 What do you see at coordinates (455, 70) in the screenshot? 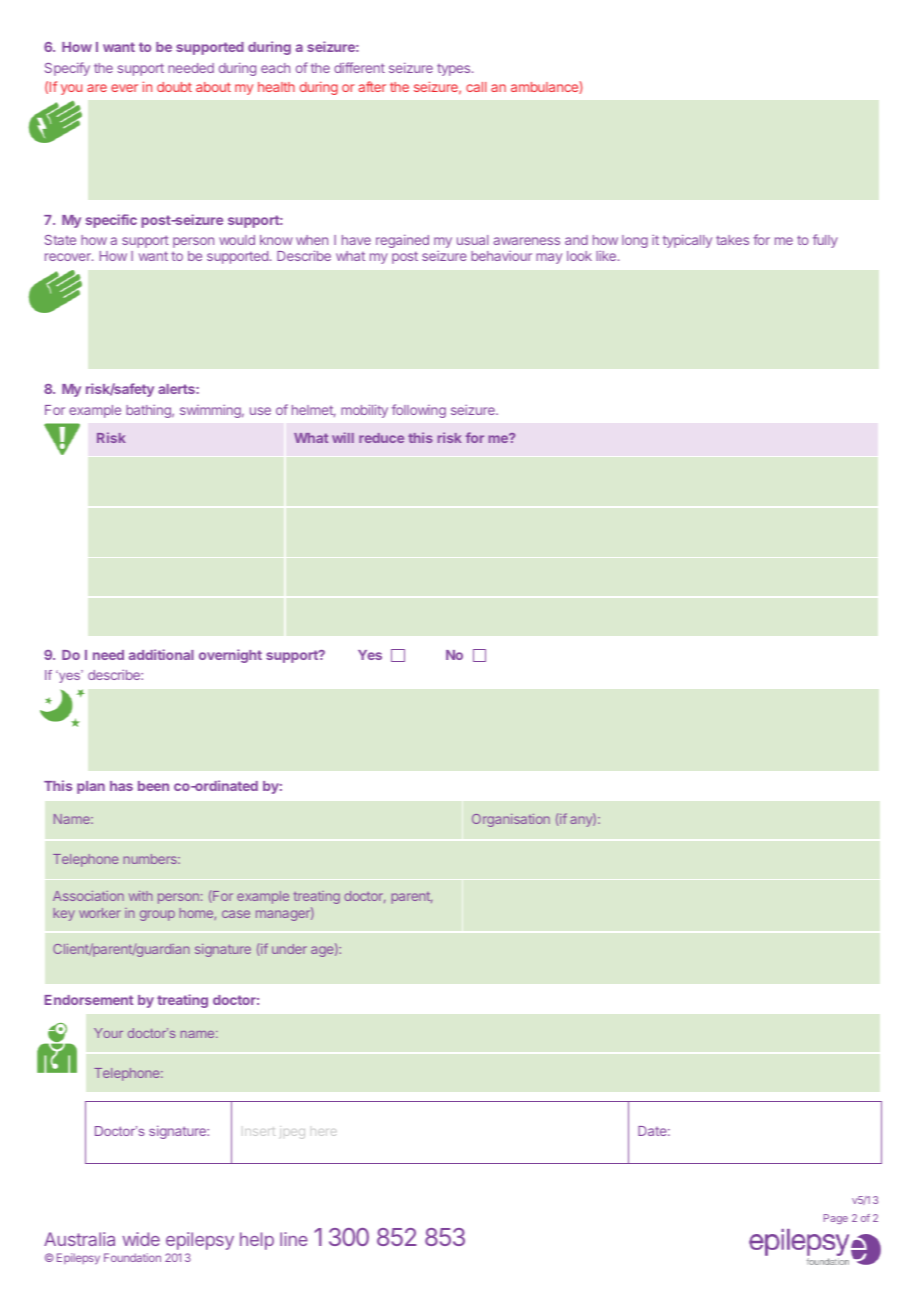
I see `types` at bounding box center [455, 70].
